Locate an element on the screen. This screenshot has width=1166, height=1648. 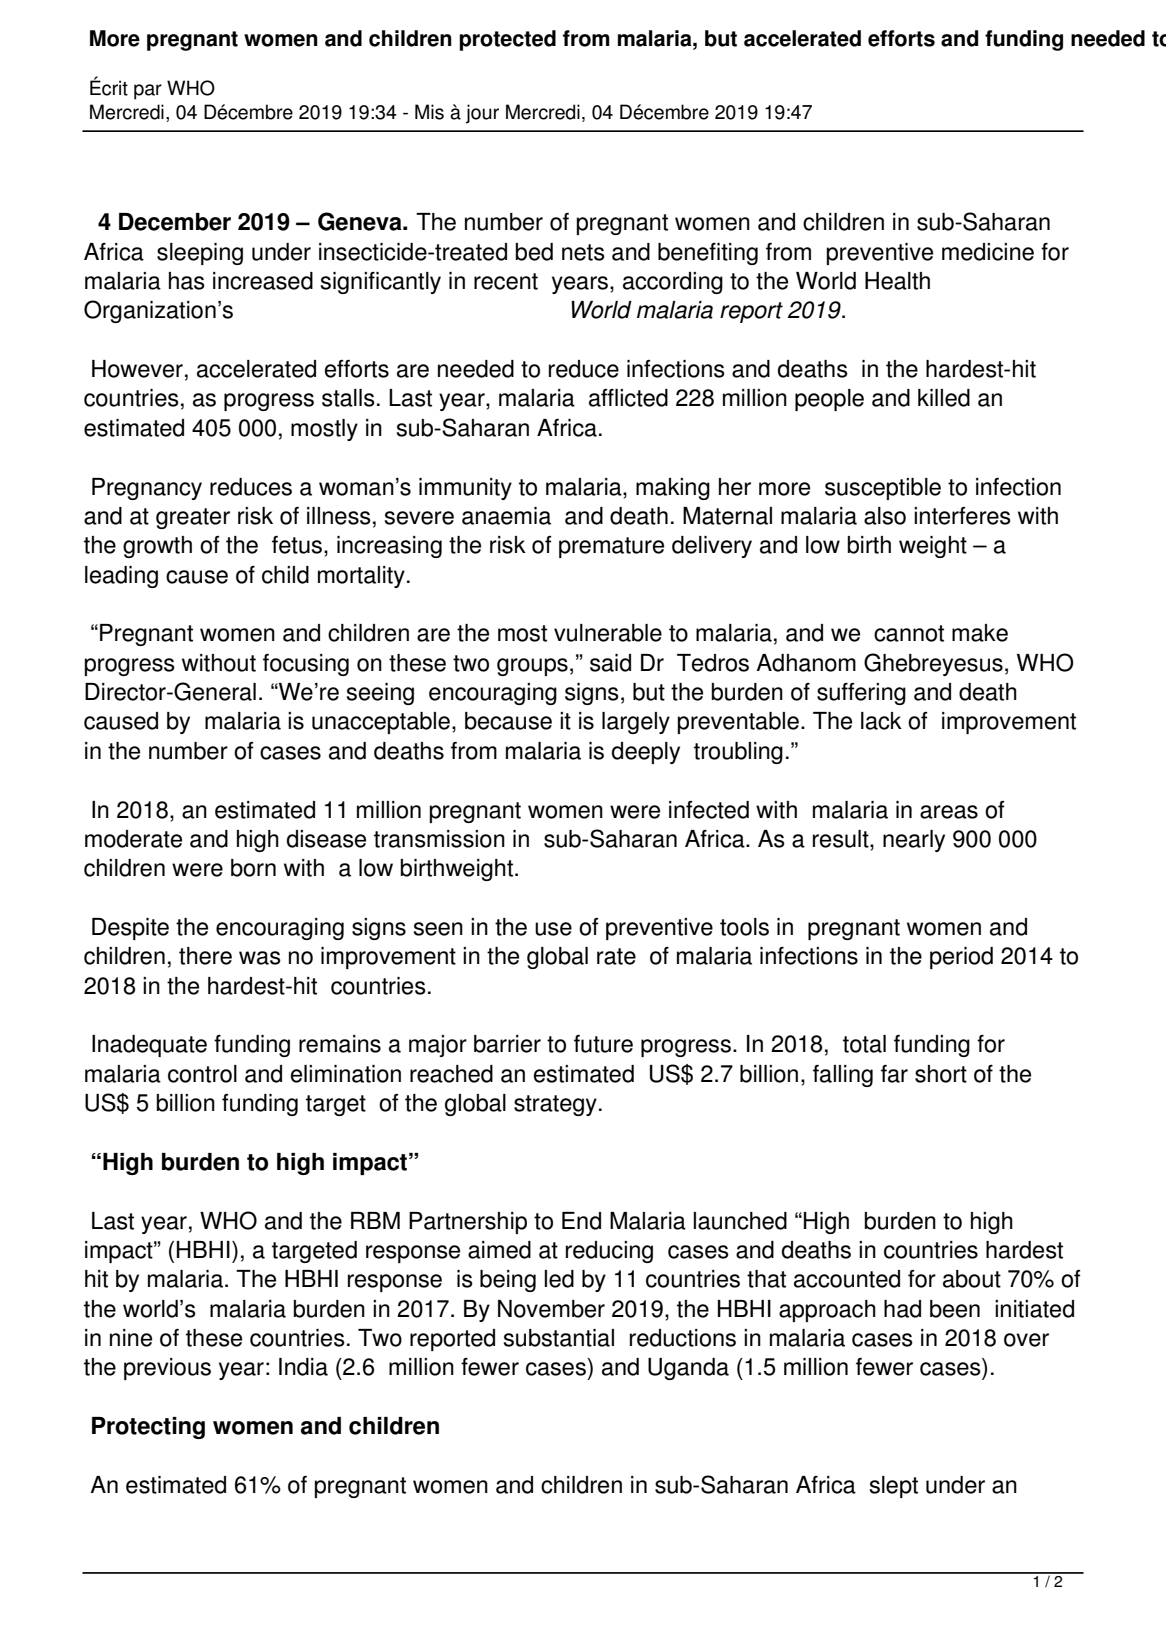
December is located at coordinates (175, 222).
